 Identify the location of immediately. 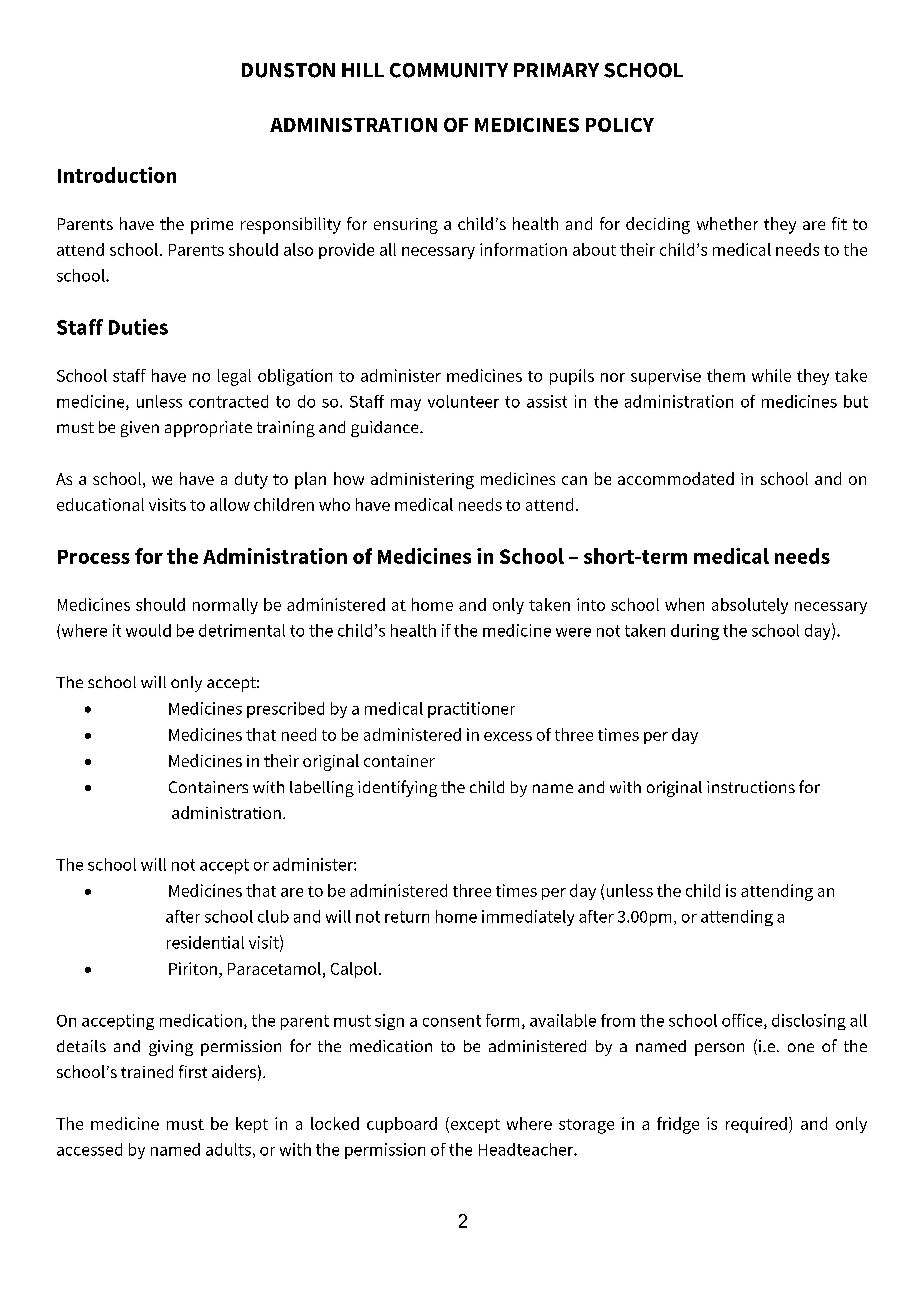
(528, 918).
